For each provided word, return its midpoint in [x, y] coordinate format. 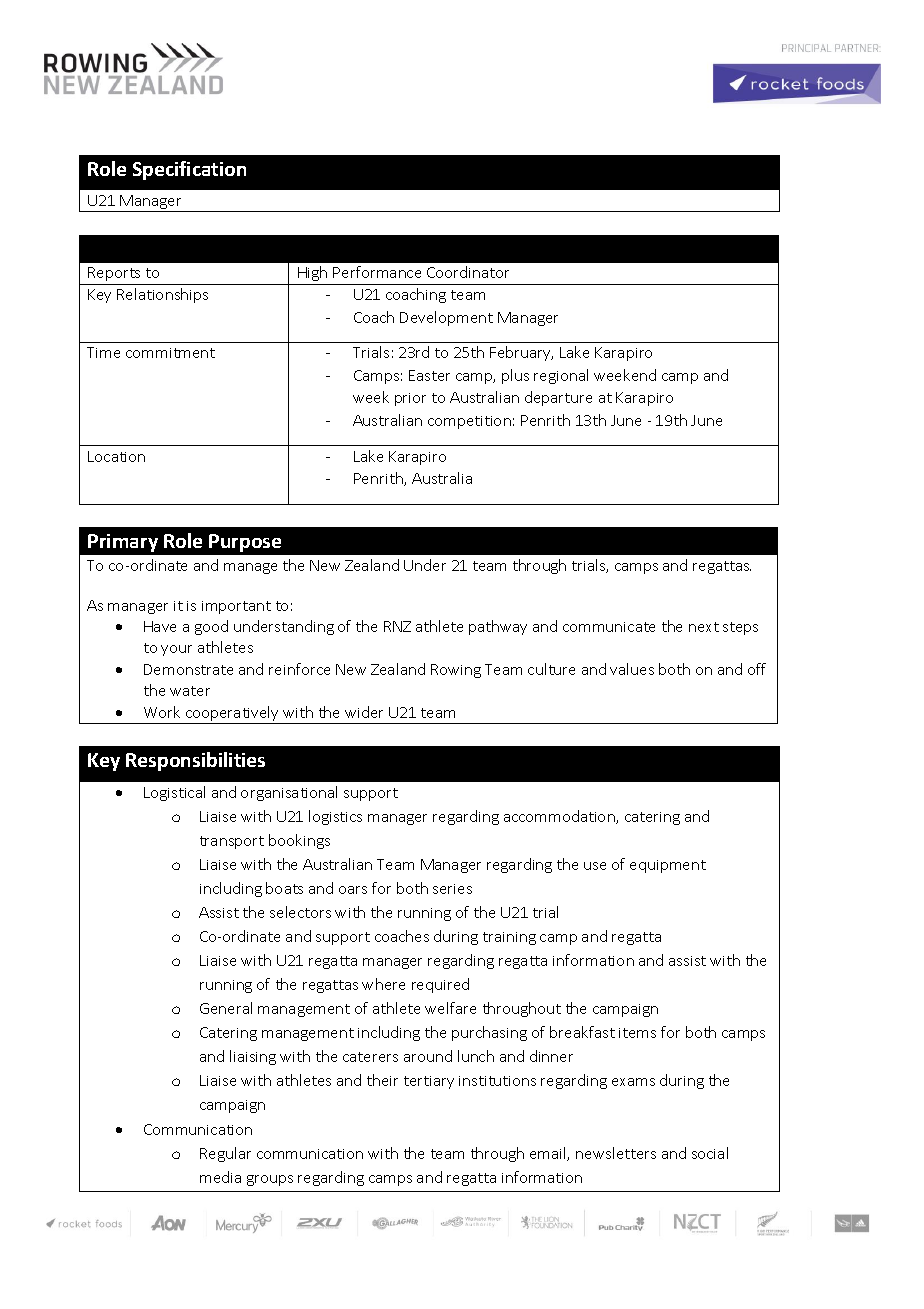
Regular [225, 1154]
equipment [668, 866]
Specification [189, 170]
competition [469, 422]
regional [561, 376]
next [704, 627]
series [452, 889]
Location [116, 456]
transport [232, 842]
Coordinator [468, 272]
